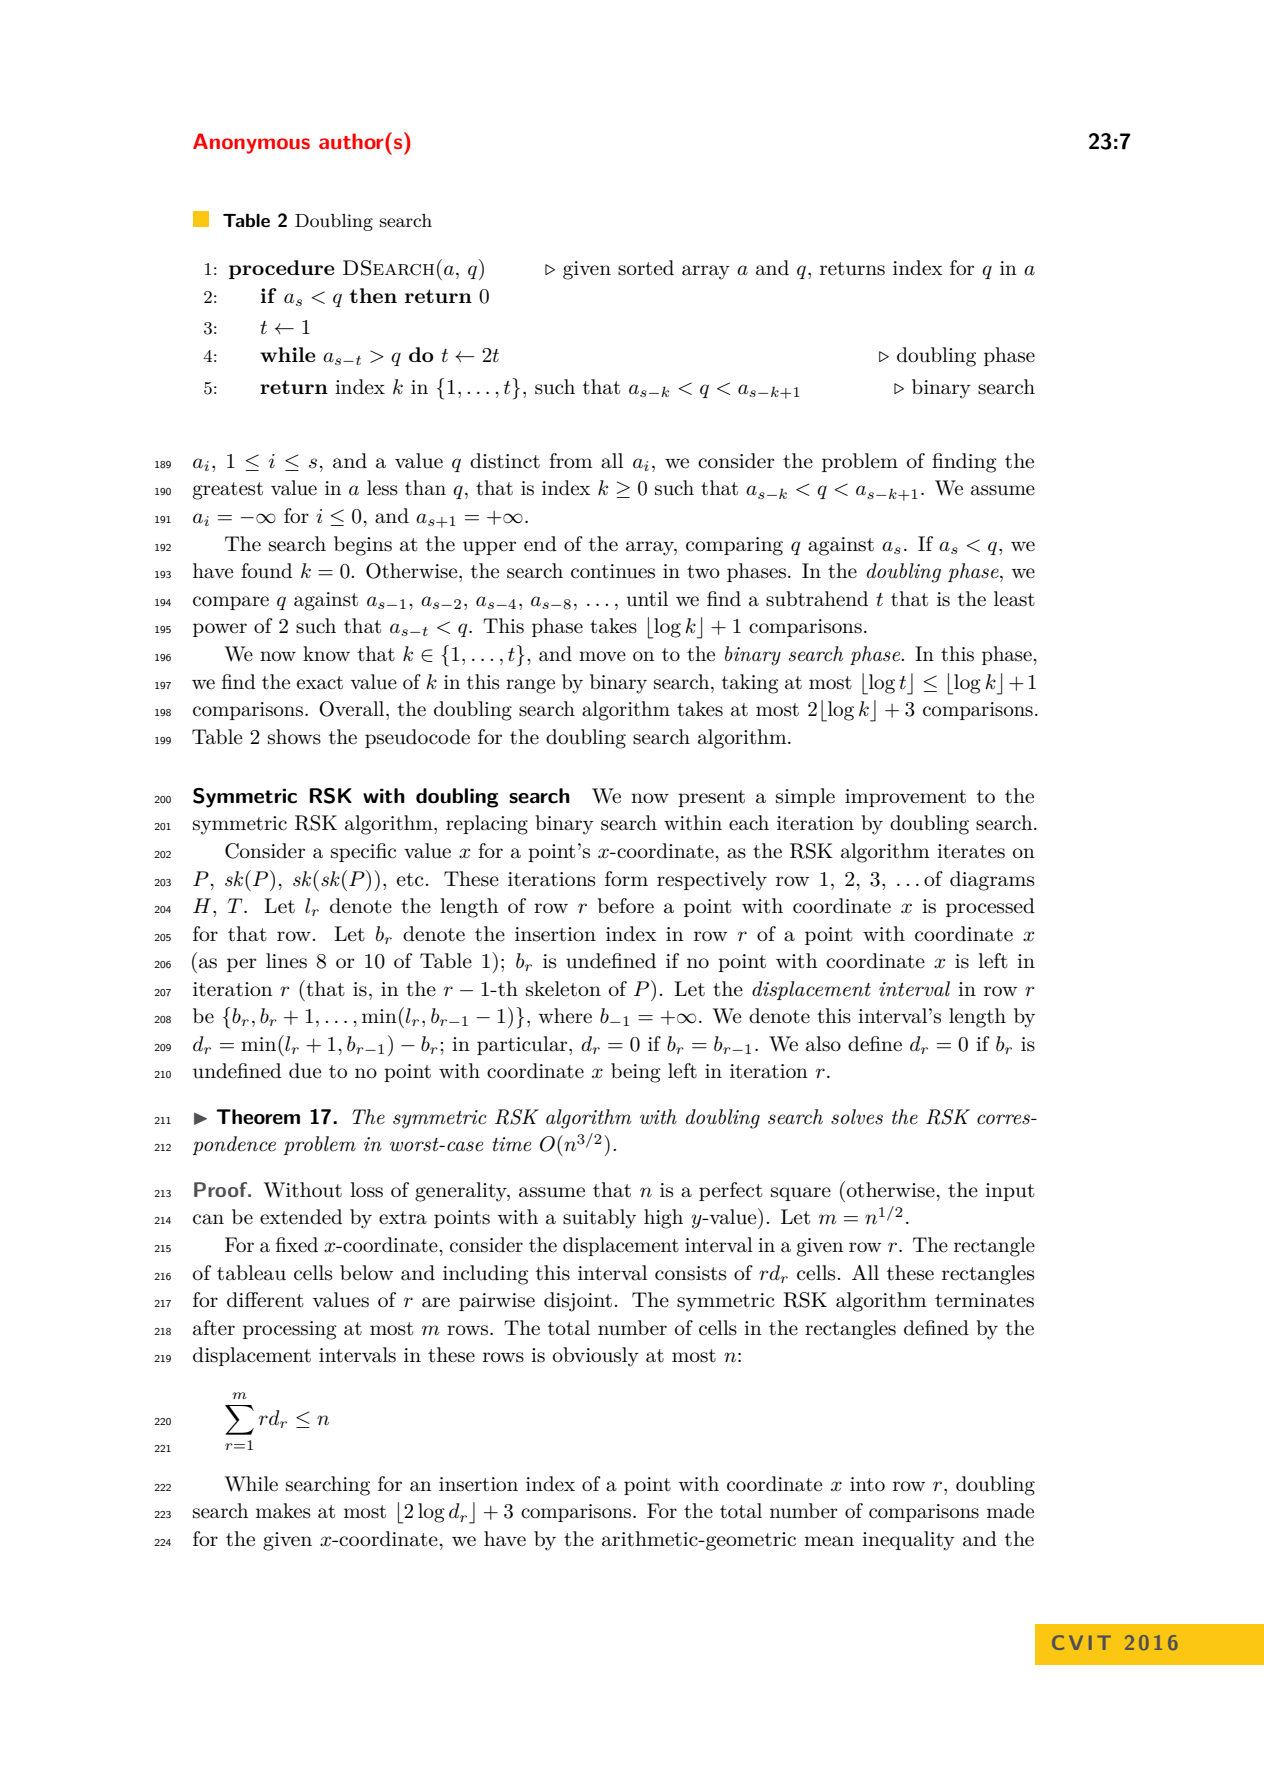  I want to click on inequality, so click(908, 1541).
